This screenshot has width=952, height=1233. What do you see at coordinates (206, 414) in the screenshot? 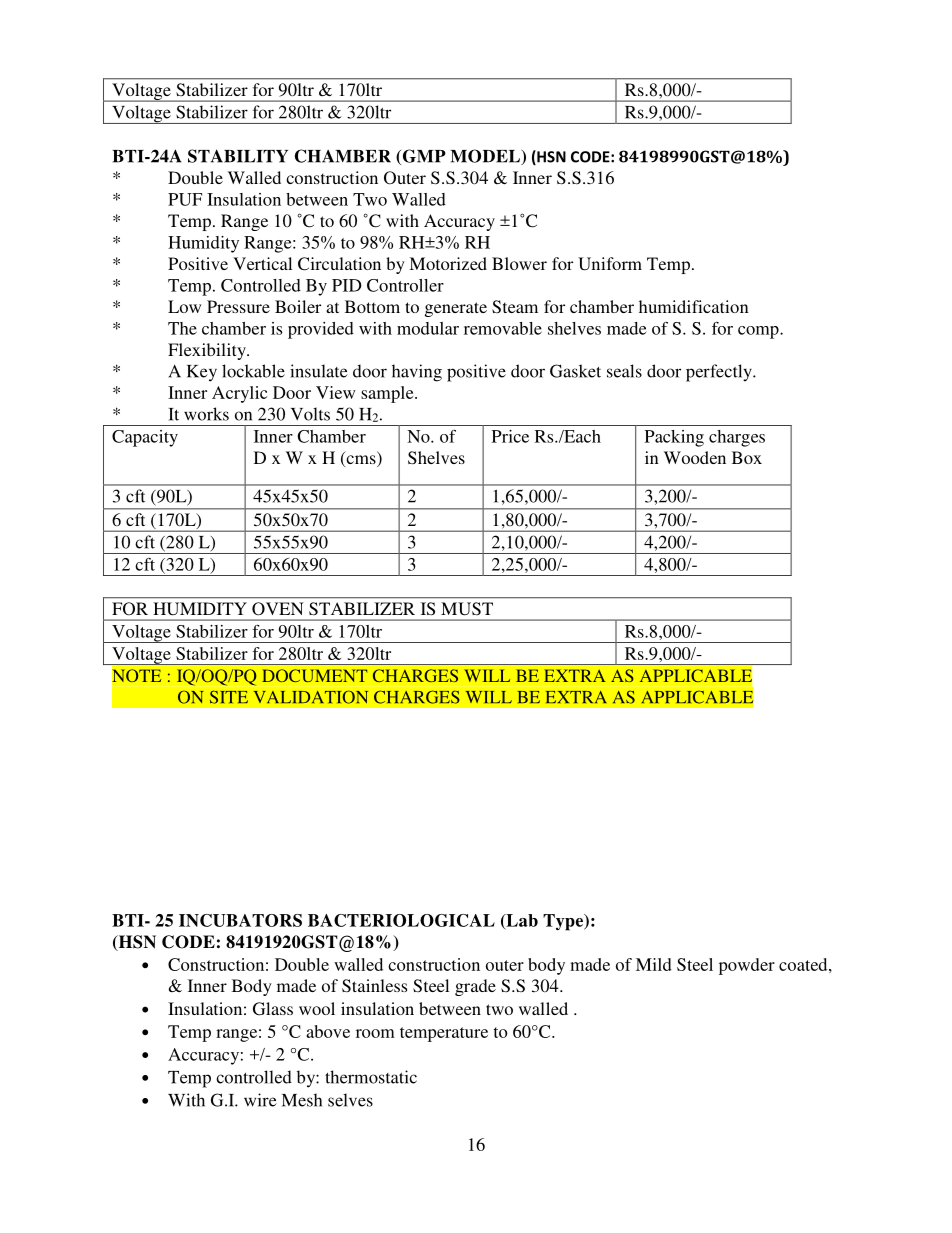
I see `works` at bounding box center [206, 414].
